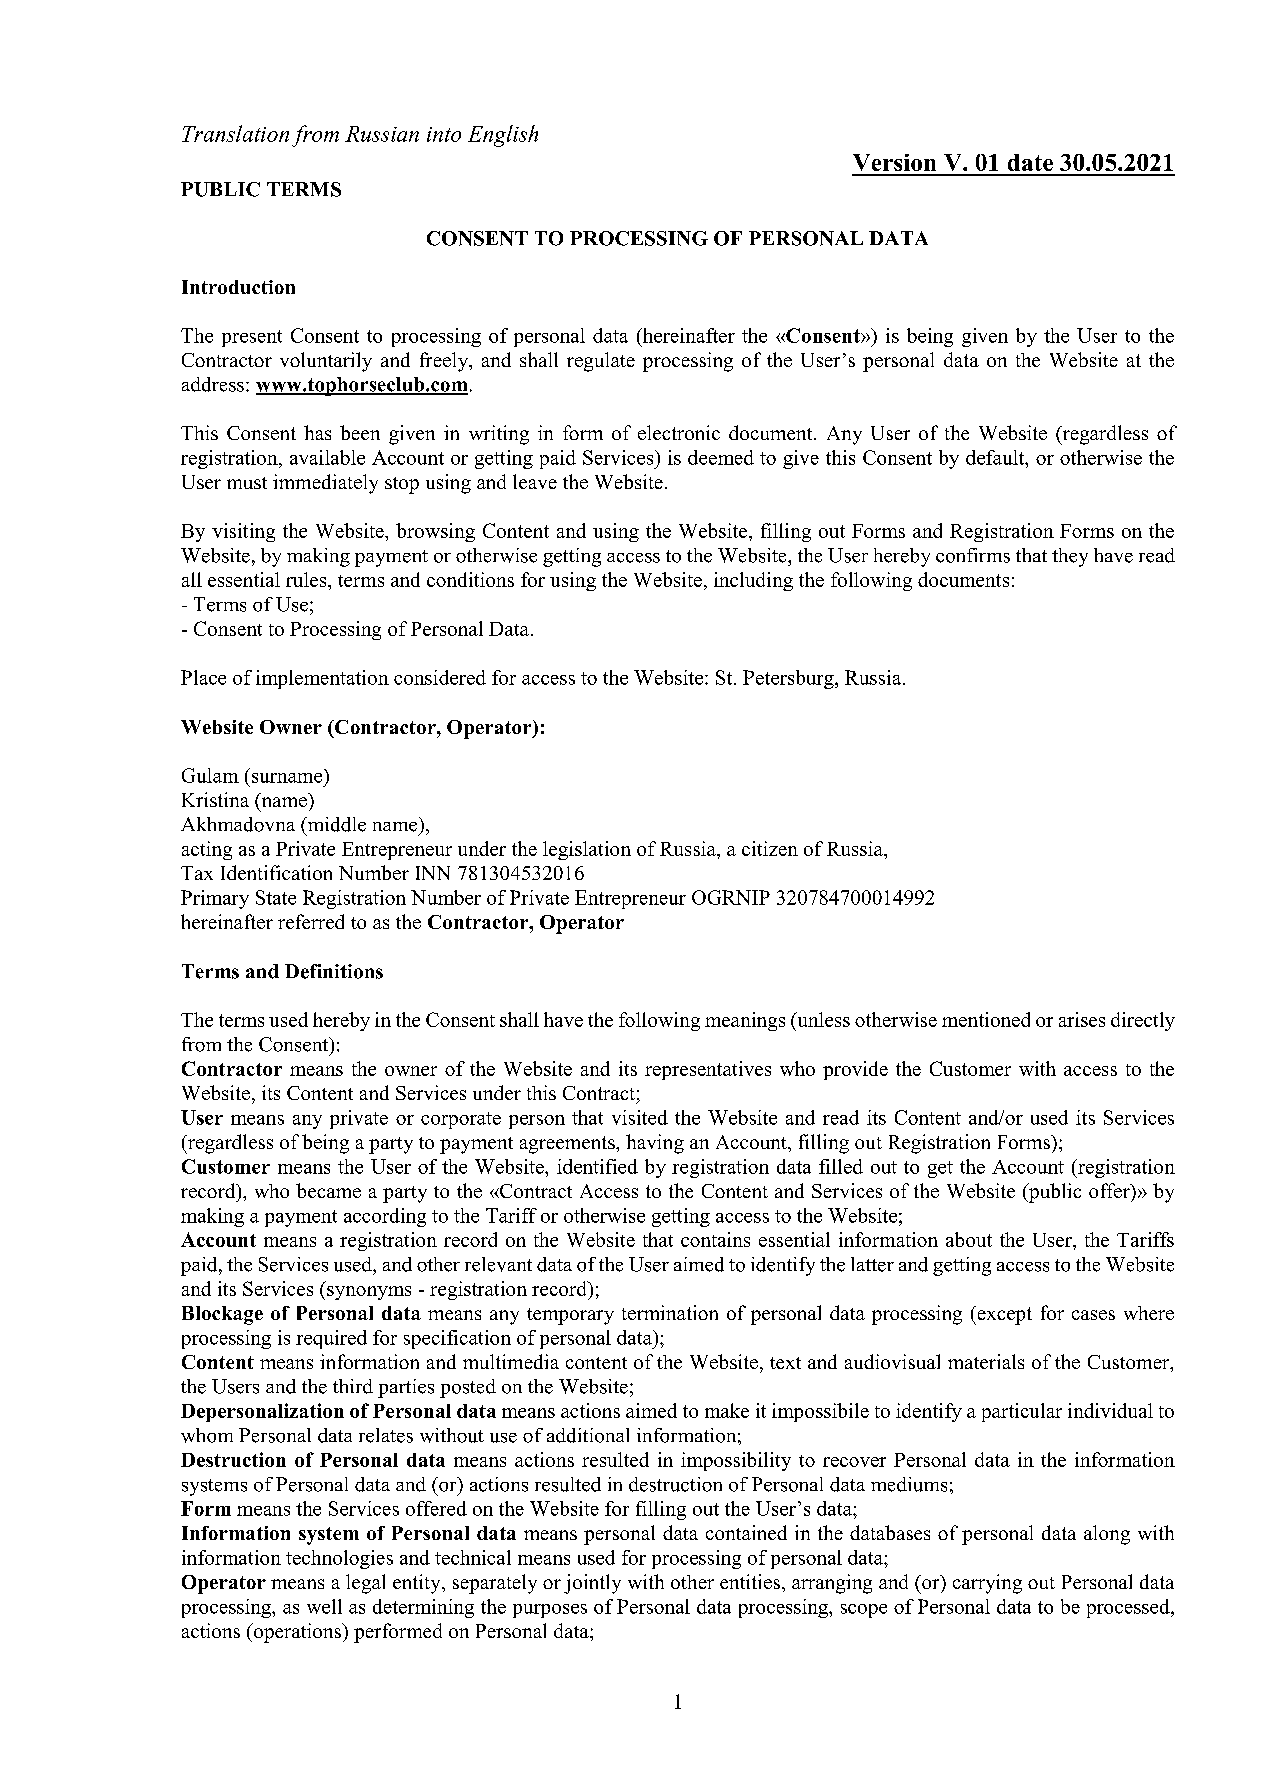  I want to click on arises, so click(1082, 1019).
